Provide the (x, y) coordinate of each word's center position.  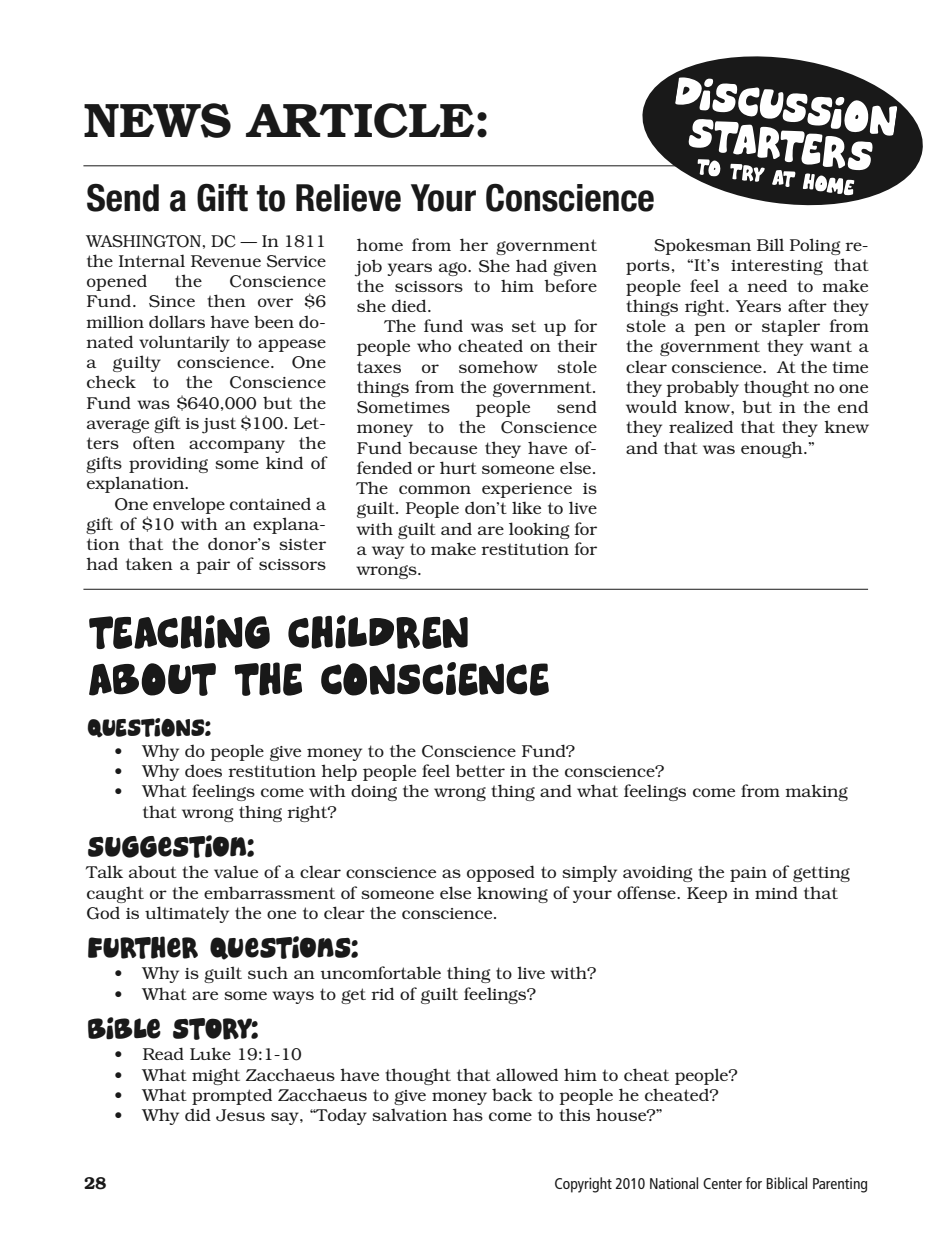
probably (702, 388)
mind (776, 892)
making (816, 792)
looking (539, 530)
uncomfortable (380, 972)
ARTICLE (360, 120)
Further (143, 947)
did (198, 1114)
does (203, 771)
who (434, 345)
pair (213, 566)
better (480, 770)
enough (773, 449)
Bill (770, 244)
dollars (177, 321)
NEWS (157, 120)
